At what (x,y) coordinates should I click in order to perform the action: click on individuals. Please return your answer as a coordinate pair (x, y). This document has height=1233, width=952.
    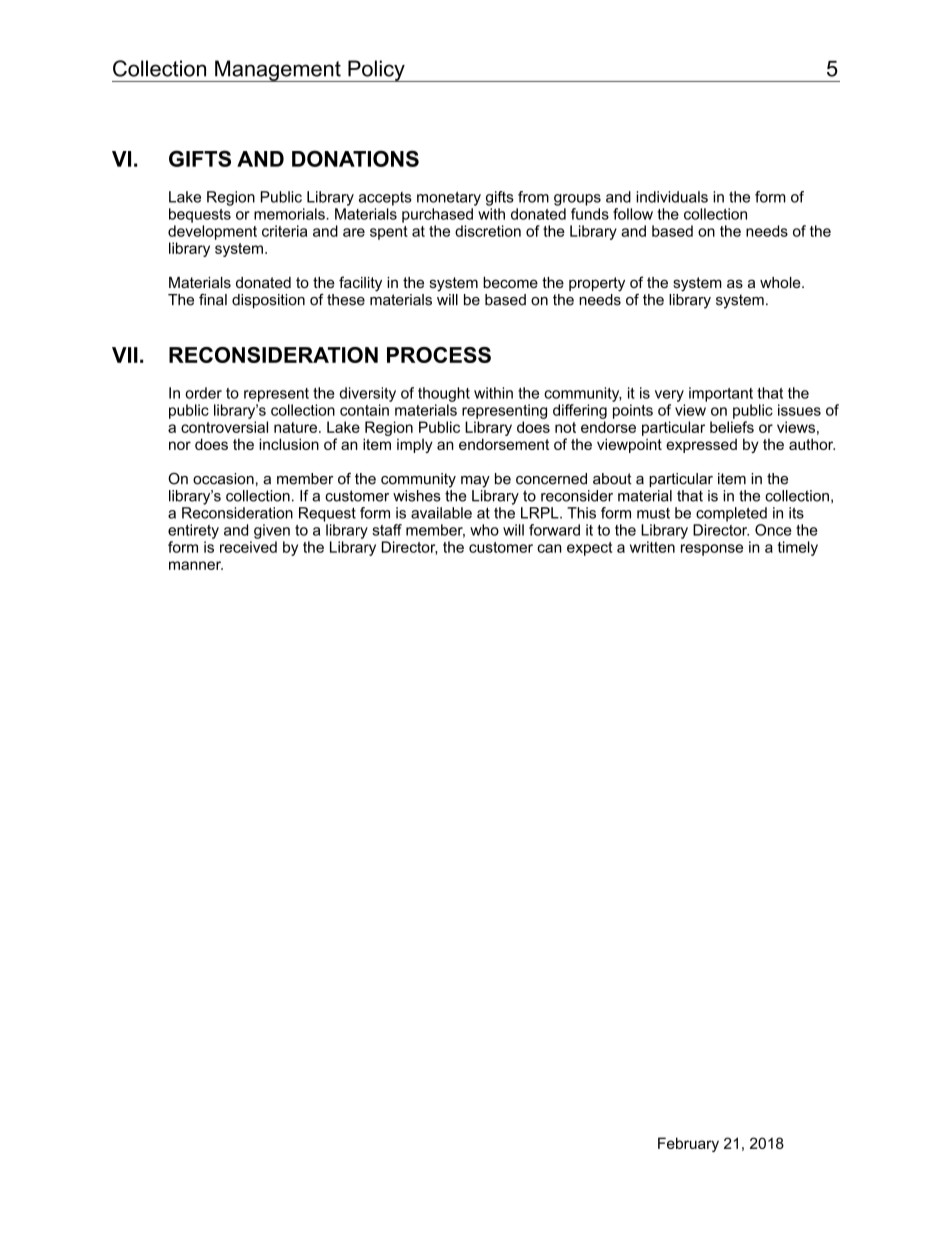
    Looking at the image, I should click on (672, 197).
